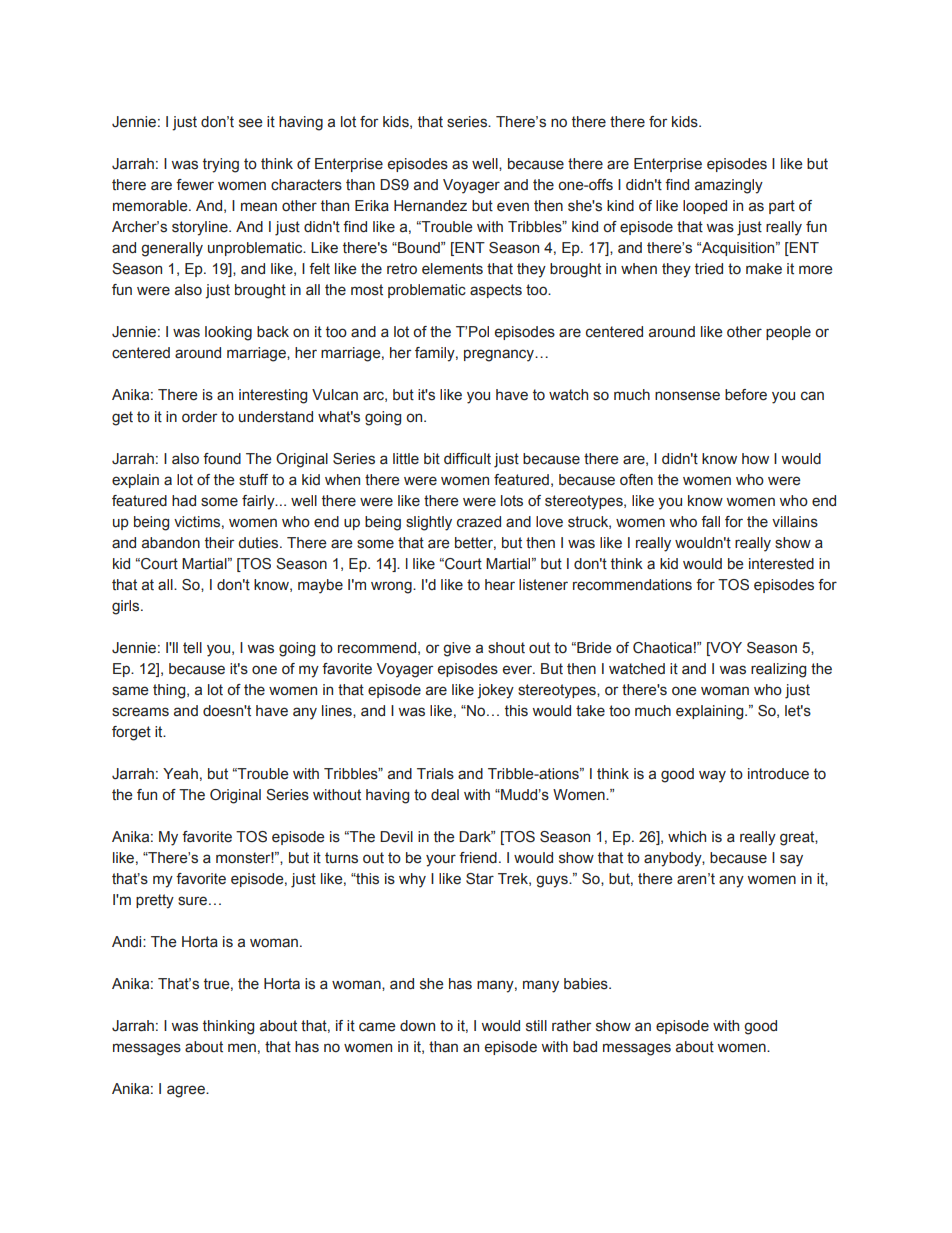  I want to click on bad, so click(585, 1047).
